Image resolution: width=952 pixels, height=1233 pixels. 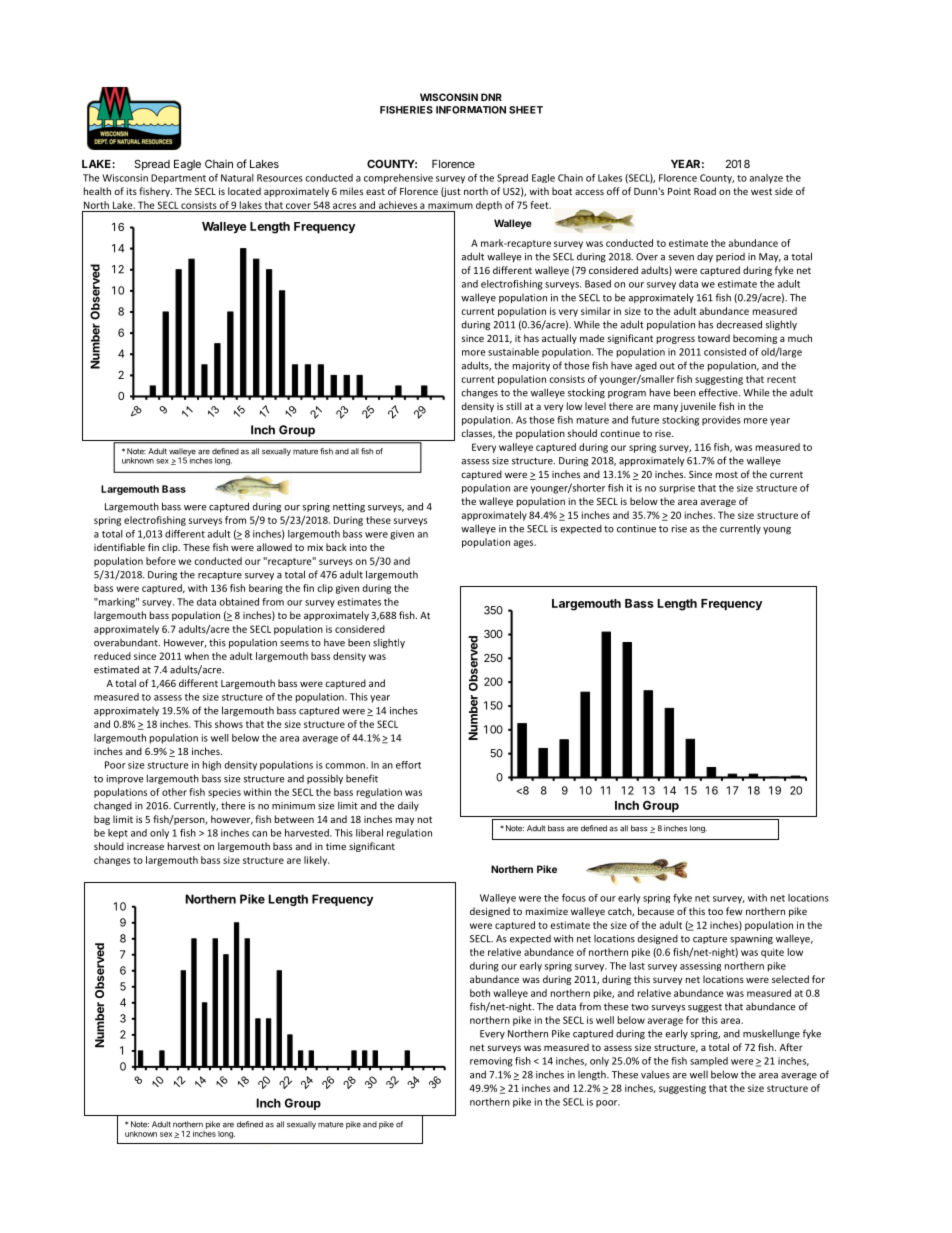 I want to click on before, so click(x=161, y=561).
